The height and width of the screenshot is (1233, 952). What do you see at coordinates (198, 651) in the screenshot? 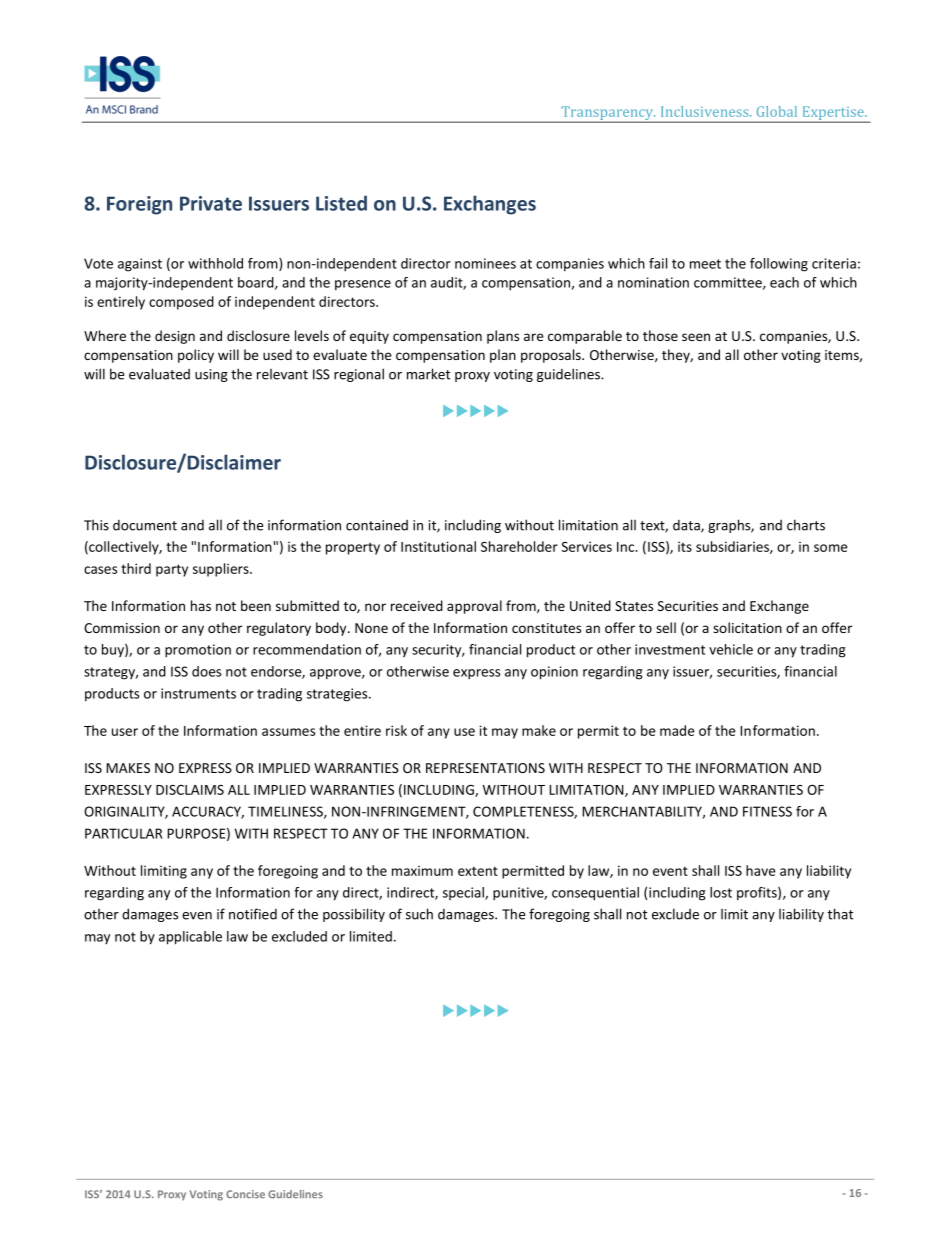
I see `promotion` at bounding box center [198, 651].
